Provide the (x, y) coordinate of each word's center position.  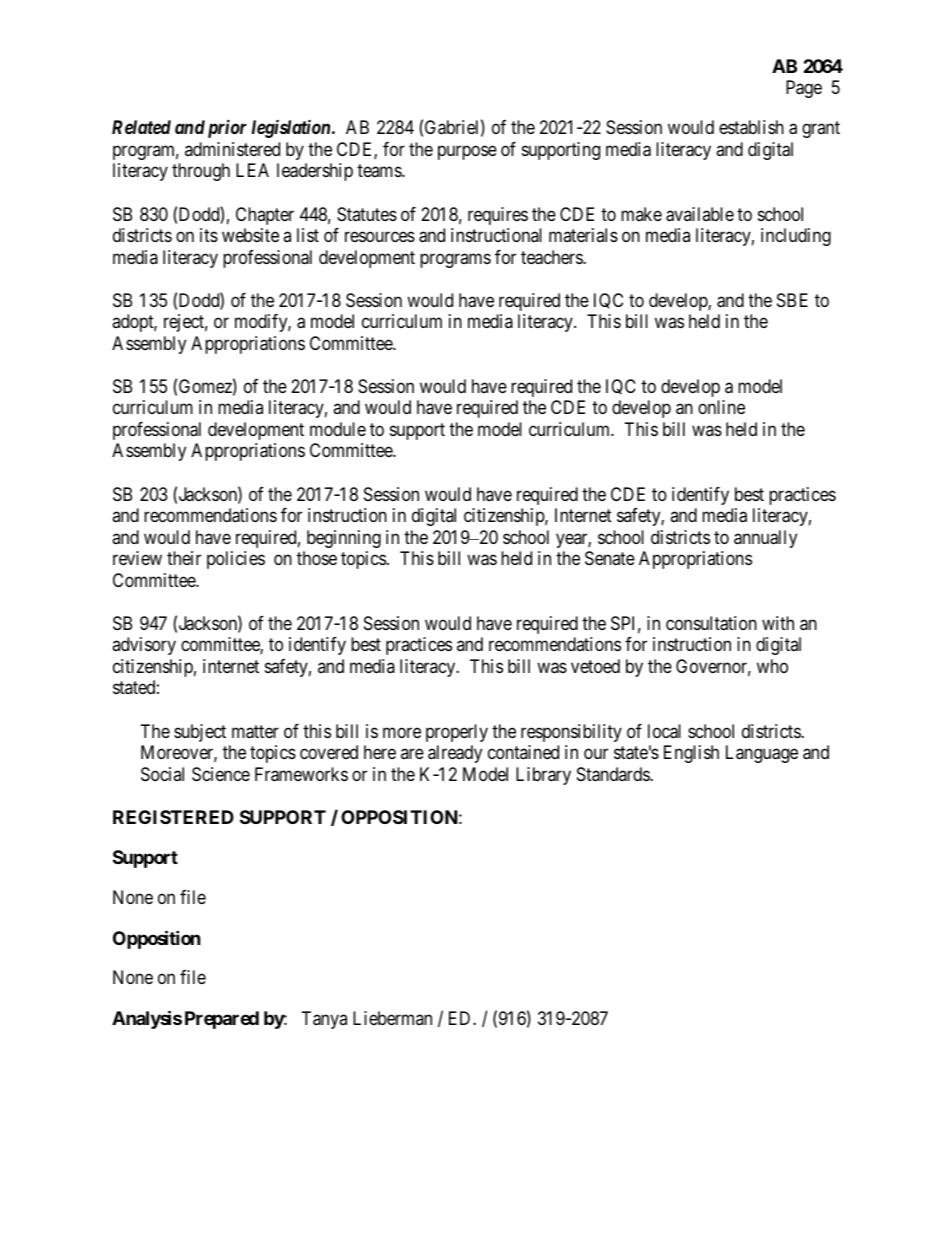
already (455, 754)
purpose (467, 152)
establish (751, 127)
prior (227, 128)
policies (236, 560)
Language (762, 754)
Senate (610, 558)
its (209, 235)
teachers (552, 257)
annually (765, 539)
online (721, 407)
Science (221, 774)
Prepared (222, 1020)
